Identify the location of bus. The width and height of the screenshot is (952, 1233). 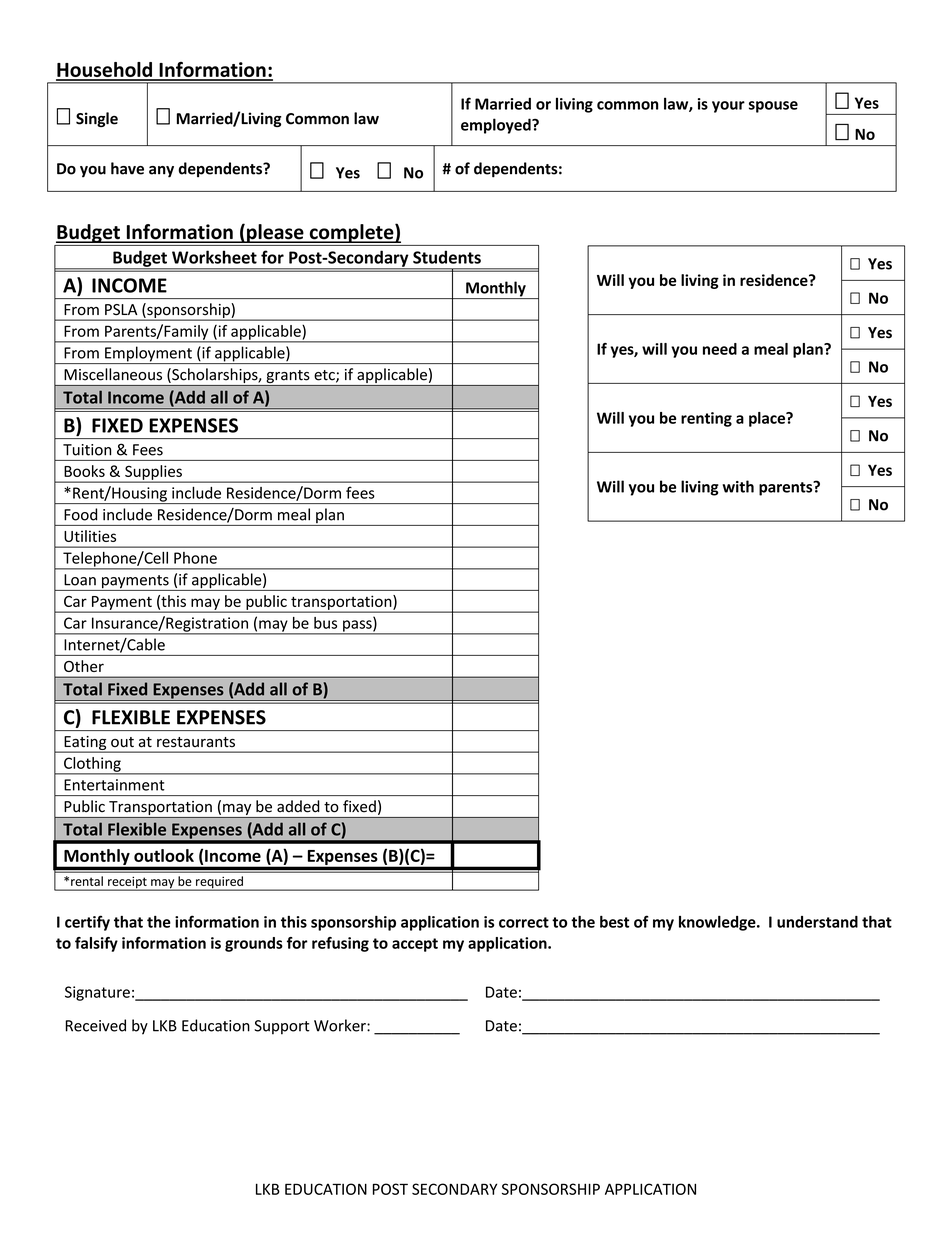
(325, 623).
